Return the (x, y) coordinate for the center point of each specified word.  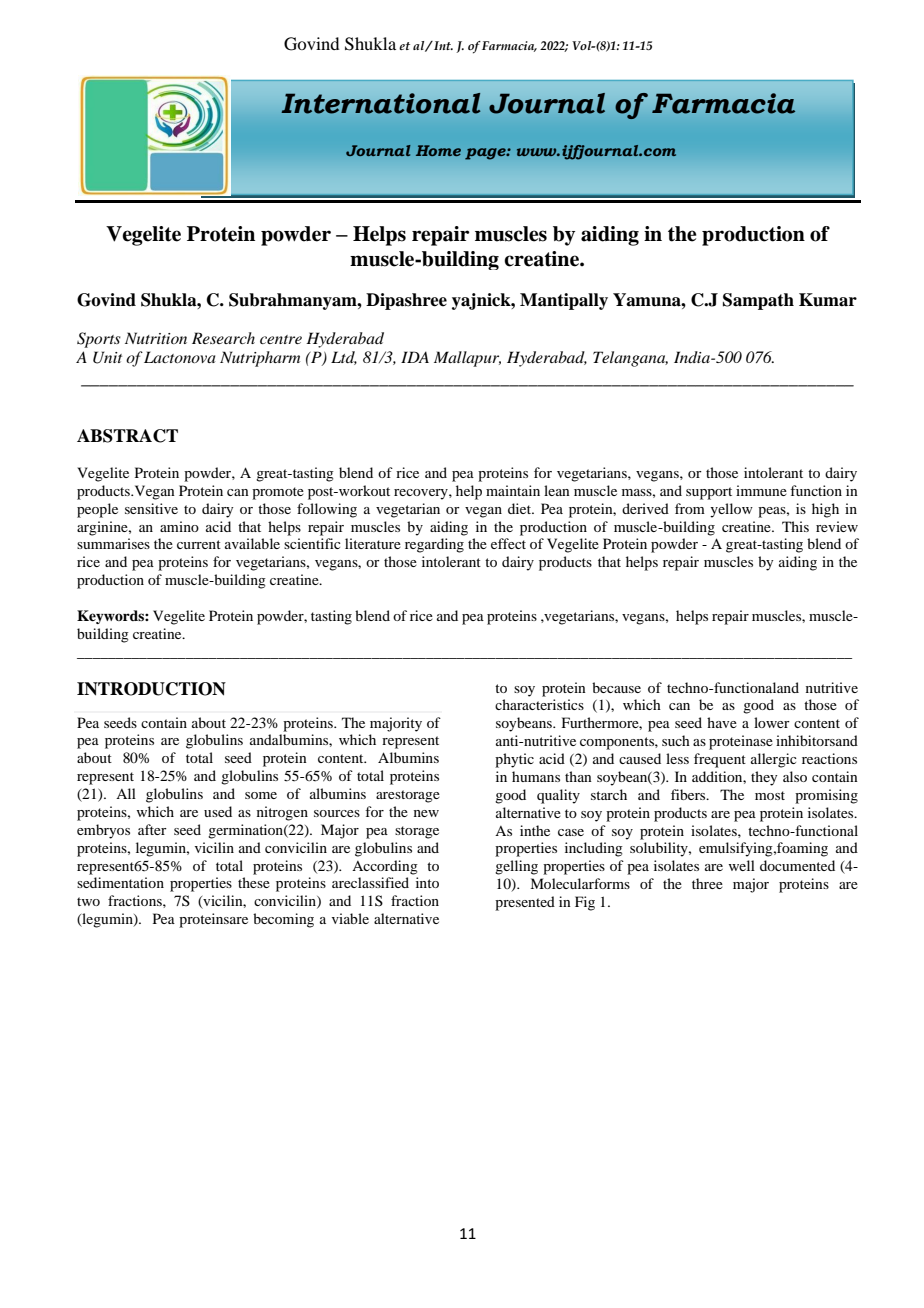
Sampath (758, 301)
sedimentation (120, 882)
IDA (415, 357)
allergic (774, 760)
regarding (434, 545)
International (381, 103)
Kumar (828, 300)
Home (438, 150)
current (199, 544)
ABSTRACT (127, 436)
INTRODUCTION (151, 689)
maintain (513, 490)
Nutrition (156, 338)
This (795, 526)
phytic (514, 760)
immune (761, 490)
